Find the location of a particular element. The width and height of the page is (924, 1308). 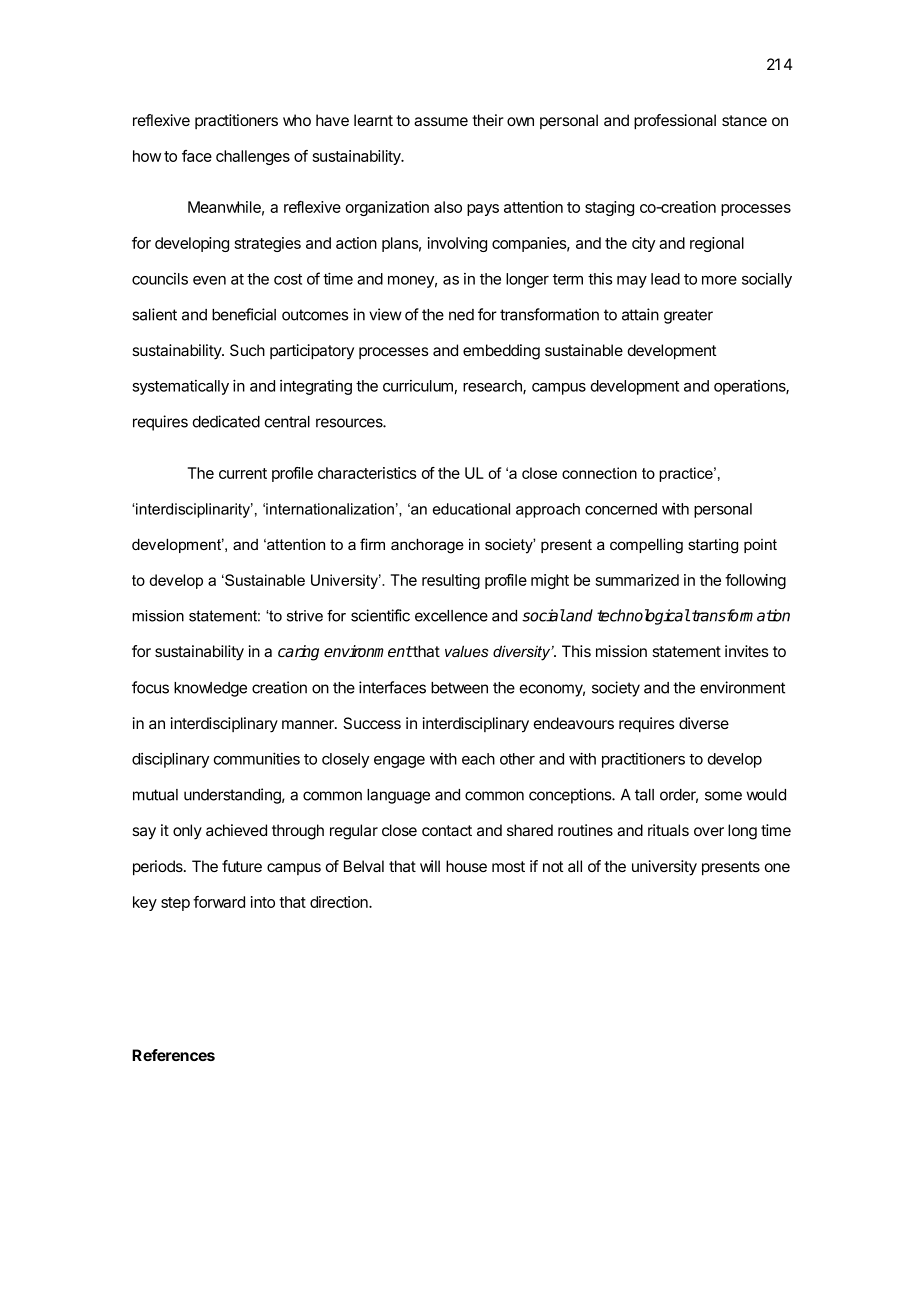

References is located at coordinates (173, 1055).
